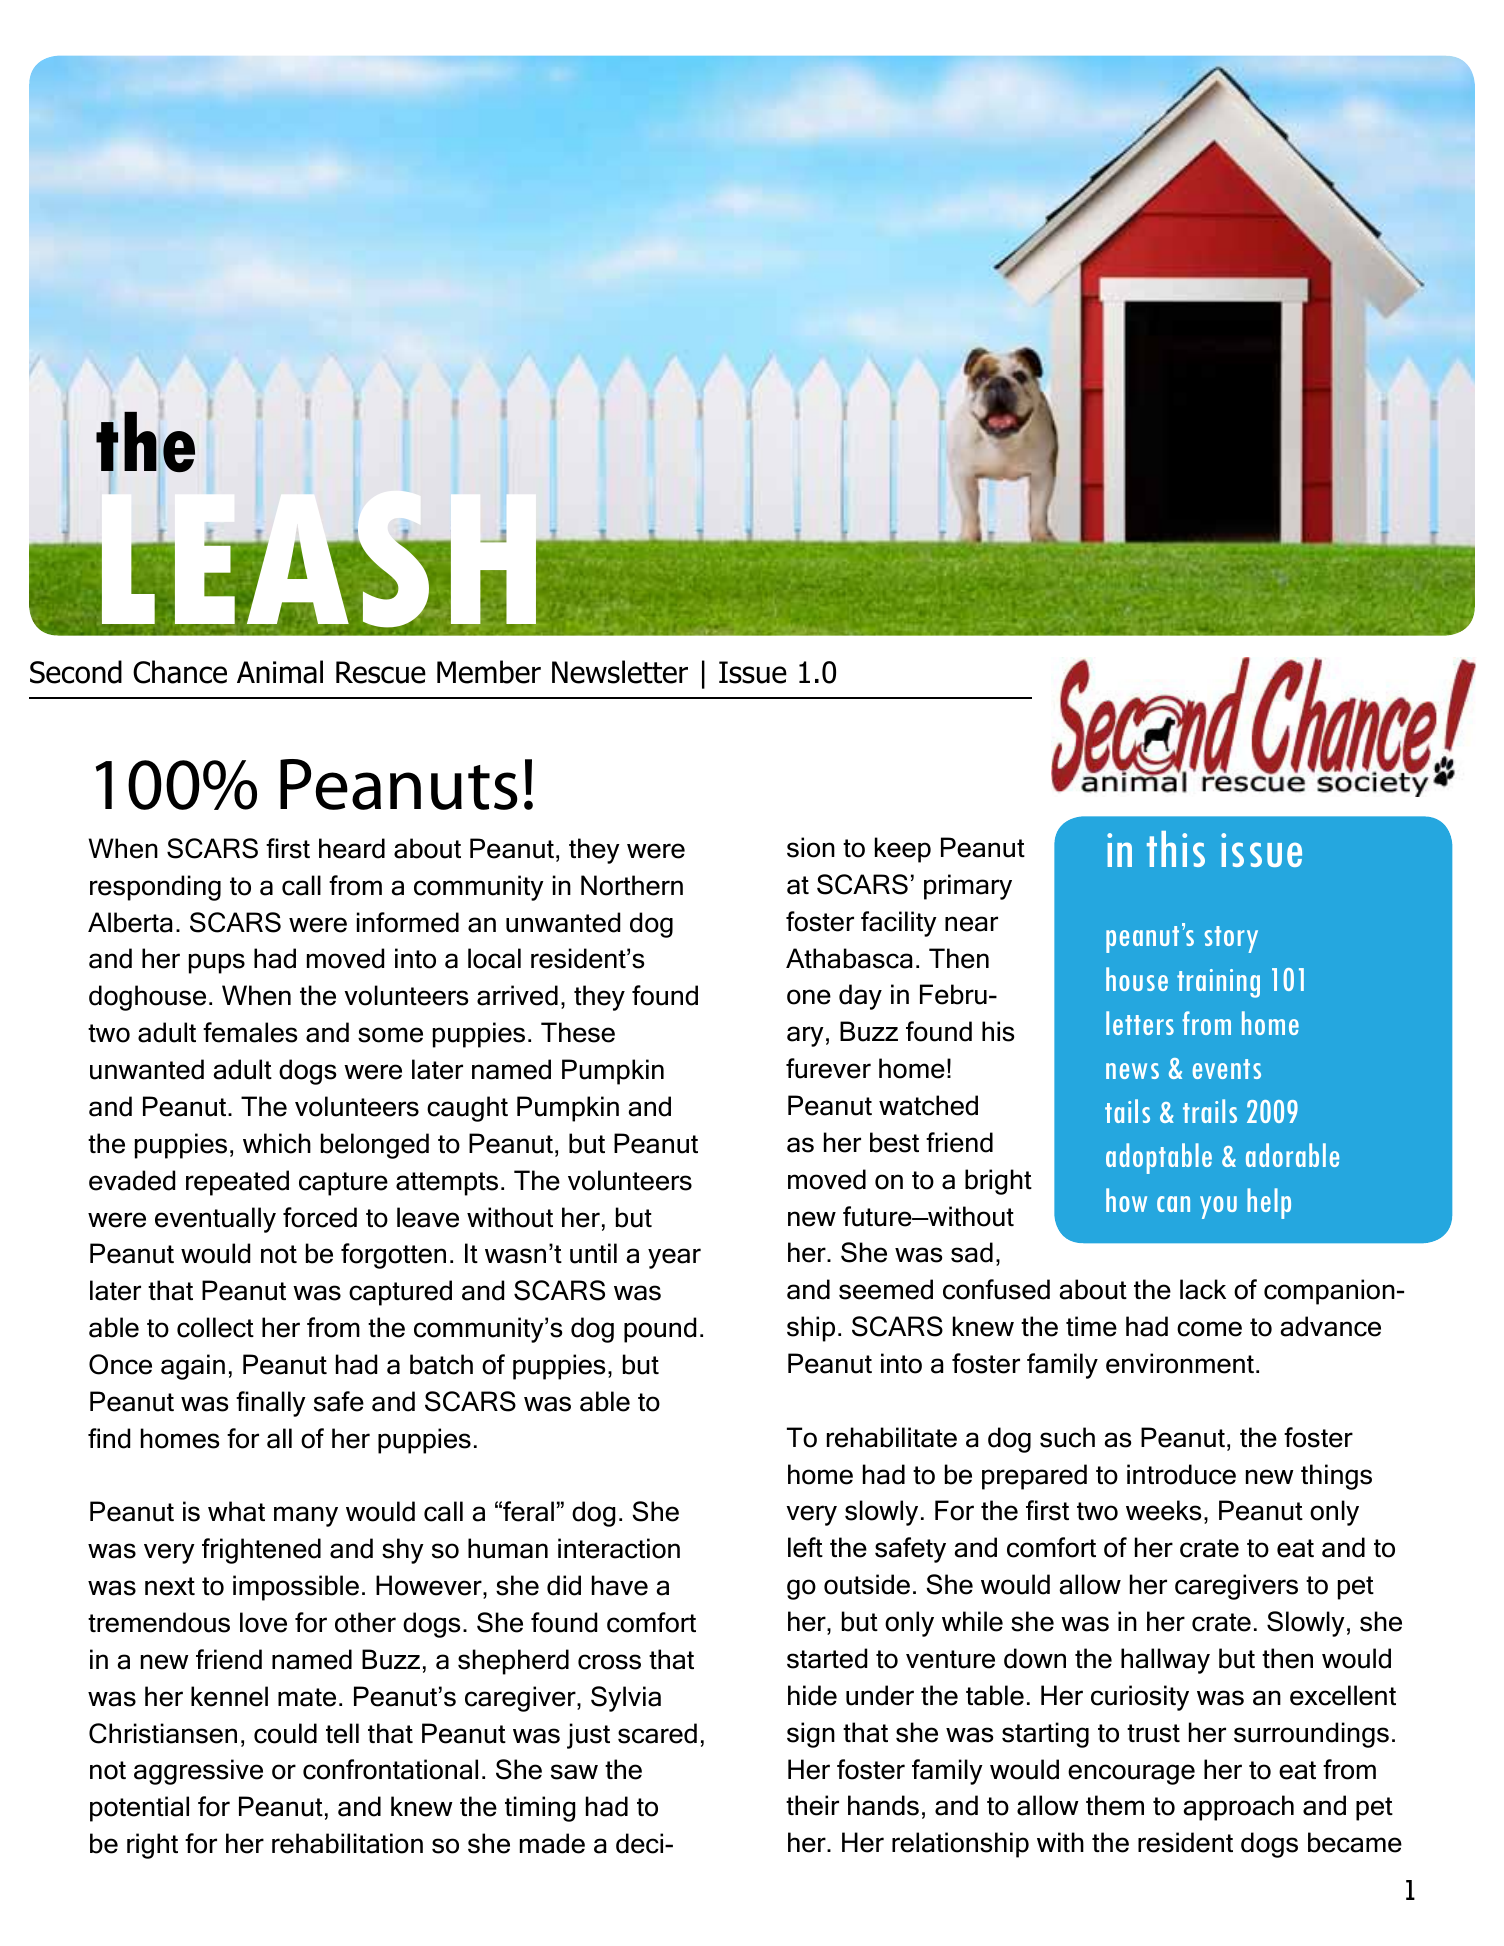 The height and width of the page is (1946, 1504). What do you see at coordinates (1218, 983) in the page?
I see `training` at bounding box center [1218, 983].
